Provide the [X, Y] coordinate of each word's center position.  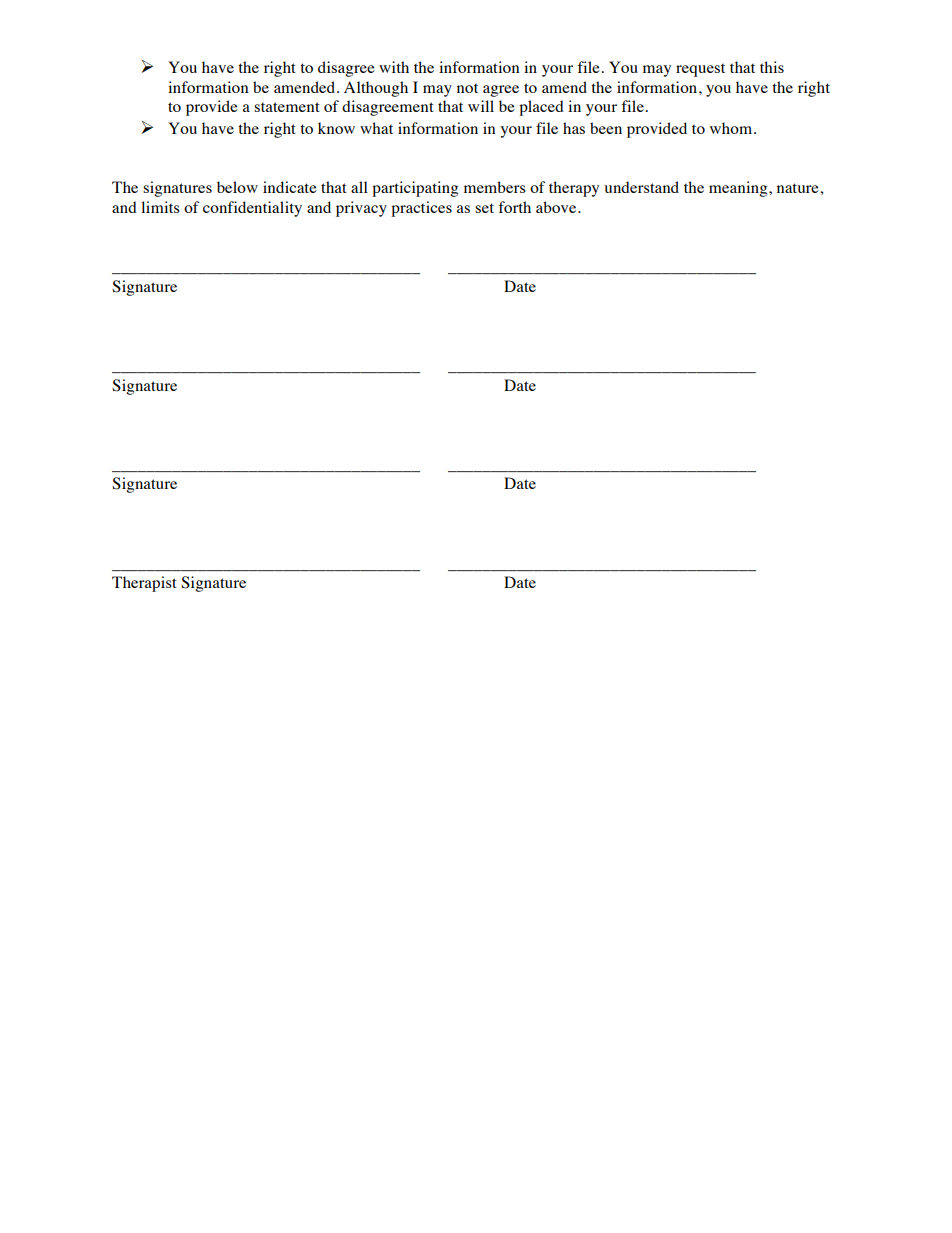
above [557, 207]
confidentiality [252, 209]
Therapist [144, 584]
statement [287, 107]
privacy [361, 209]
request [700, 70]
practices [421, 209]
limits [160, 207]
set [484, 208]
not [467, 88]
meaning [739, 189]
